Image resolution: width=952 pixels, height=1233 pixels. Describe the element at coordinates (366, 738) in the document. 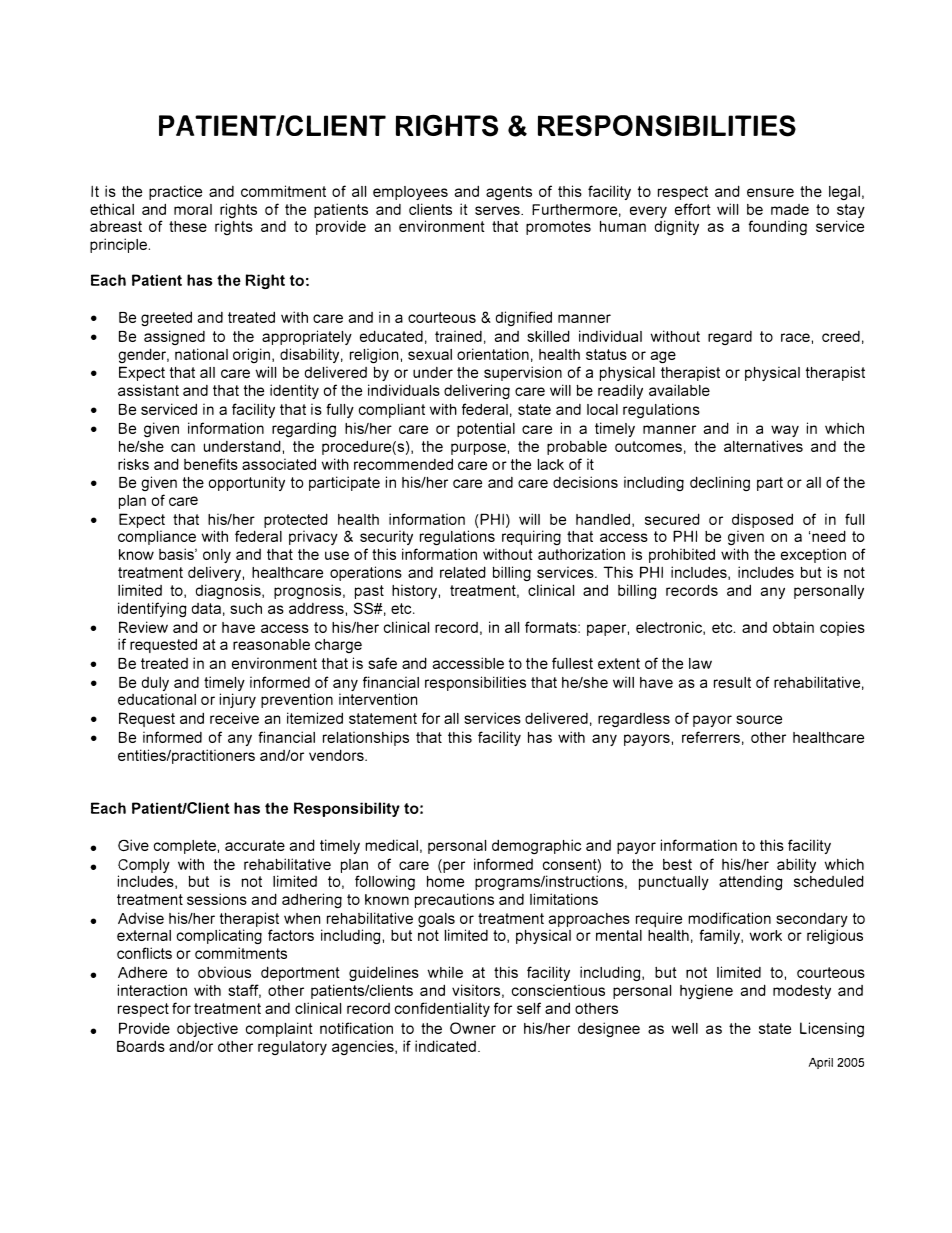

I see `relationships` at that location.
